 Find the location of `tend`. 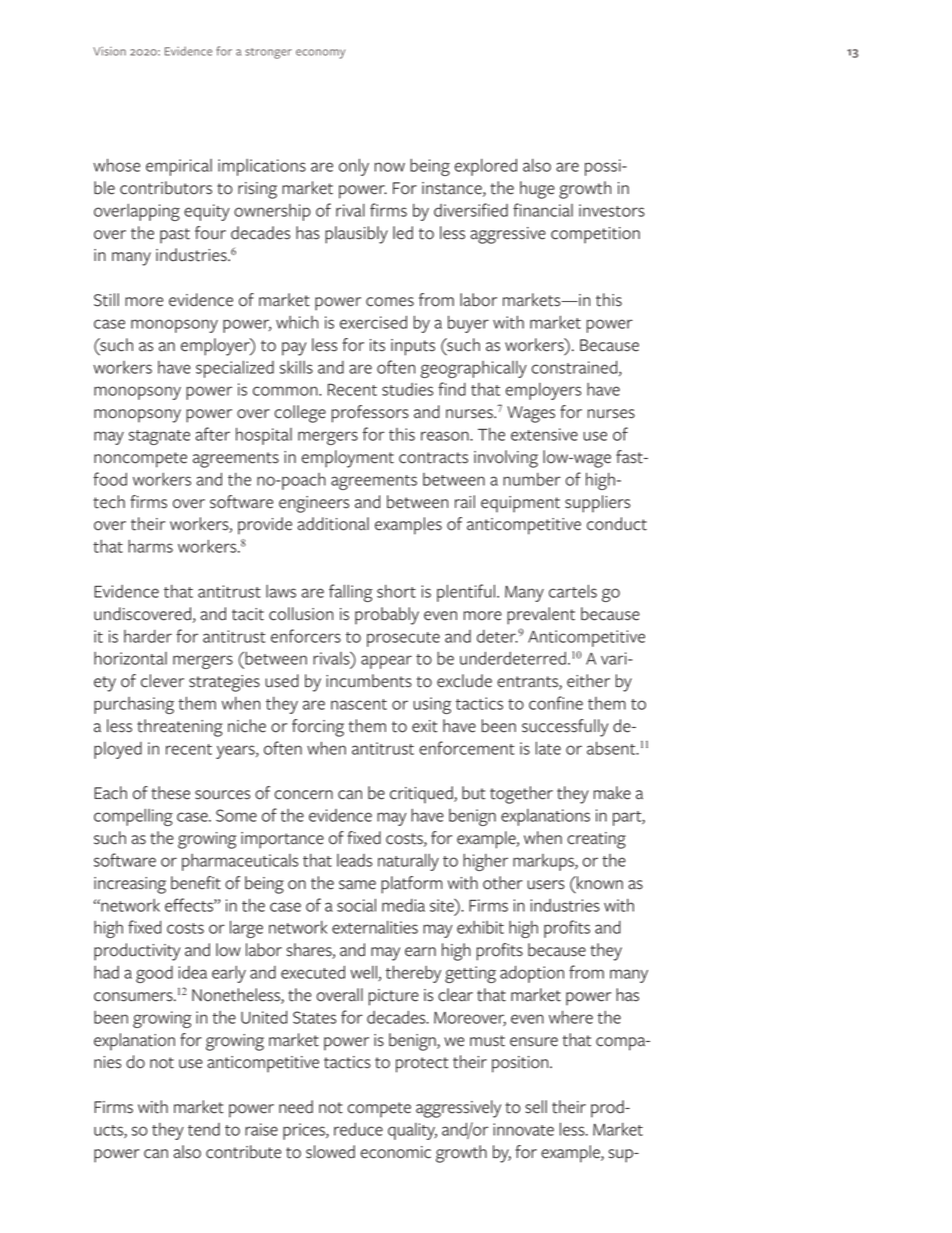

tend is located at coordinates (204, 1129).
